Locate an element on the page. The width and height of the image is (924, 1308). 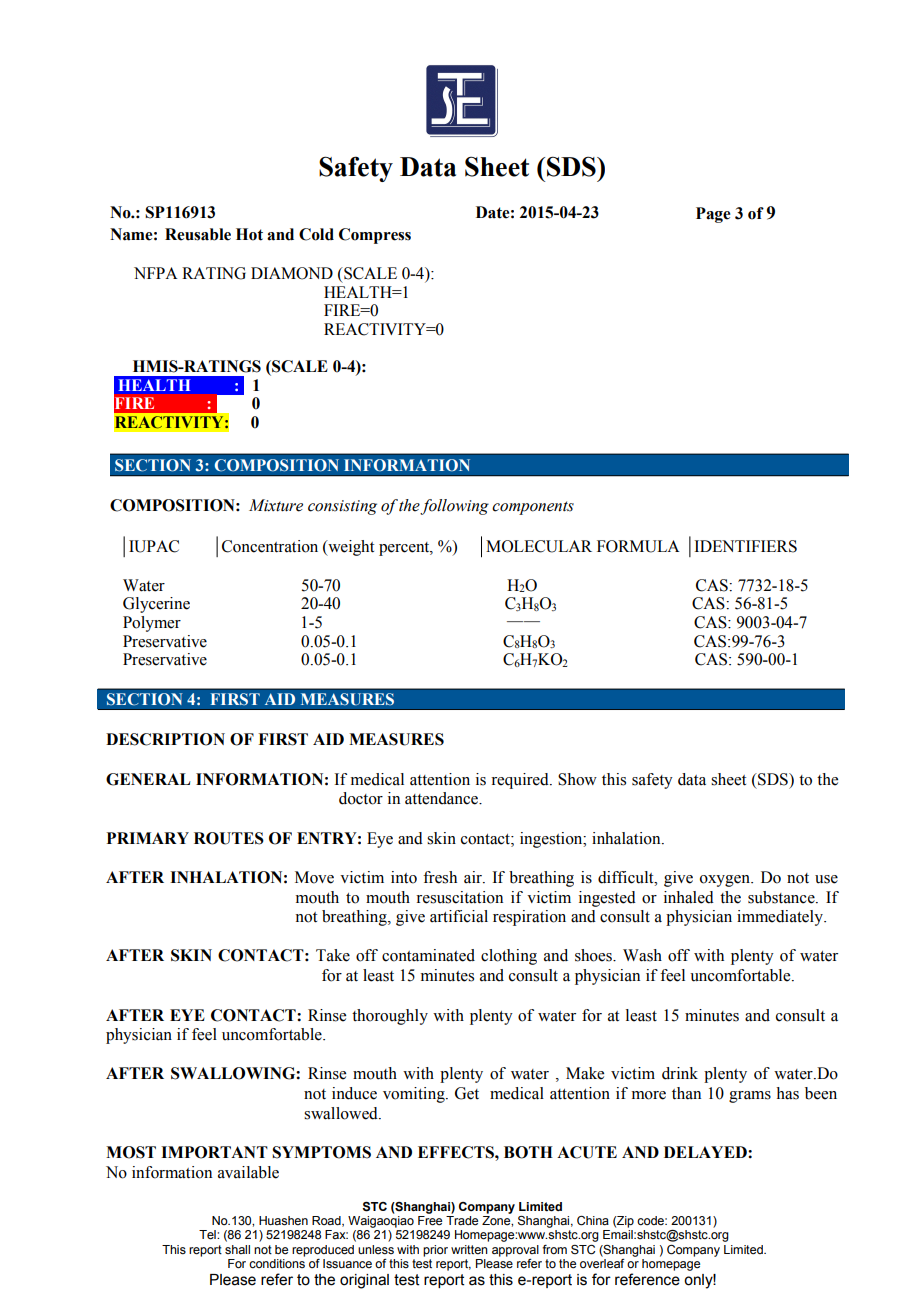
Compress is located at coordinates (375, 236).
